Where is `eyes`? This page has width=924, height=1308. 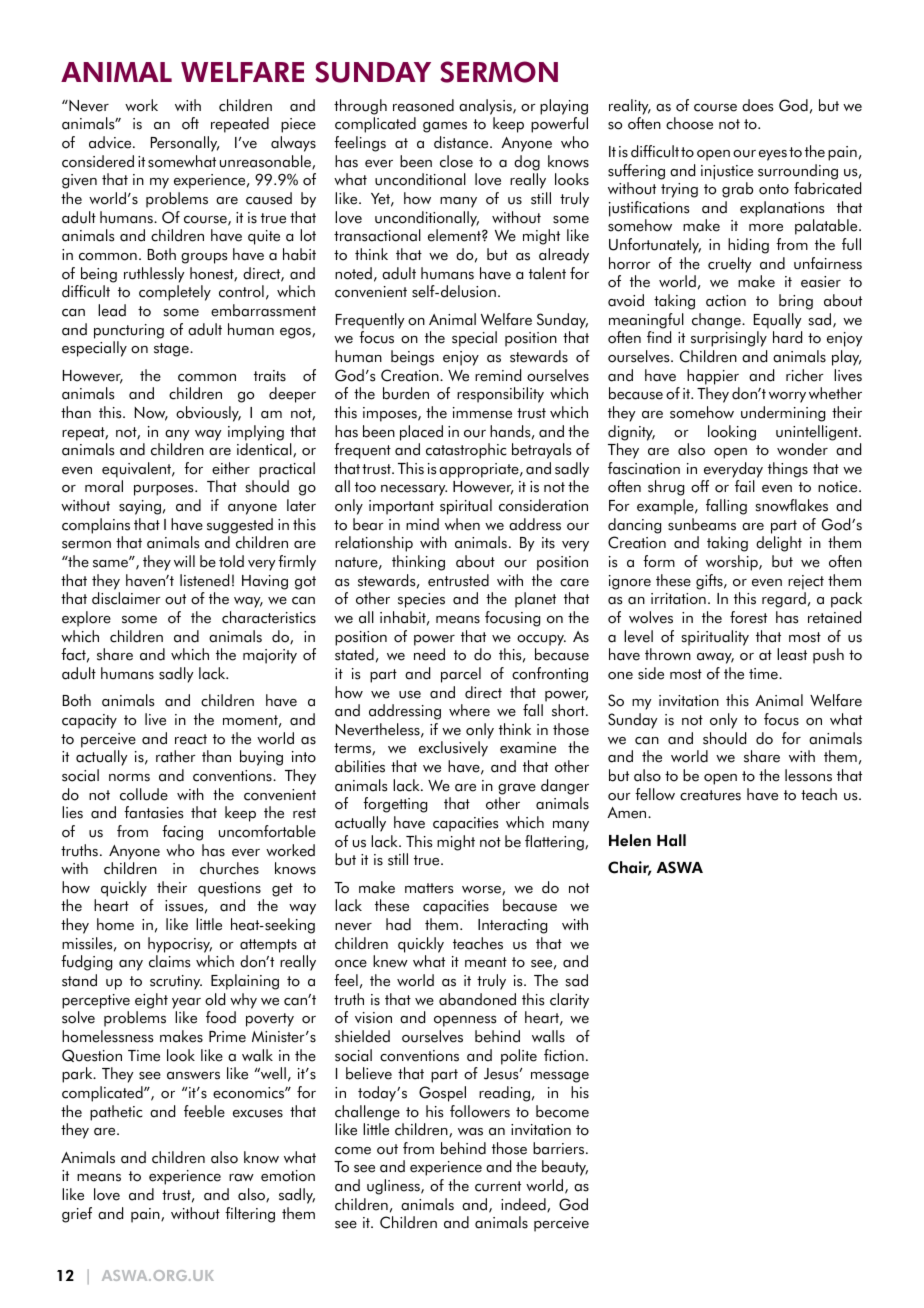 eyes is located at coordinates (773, 155).
